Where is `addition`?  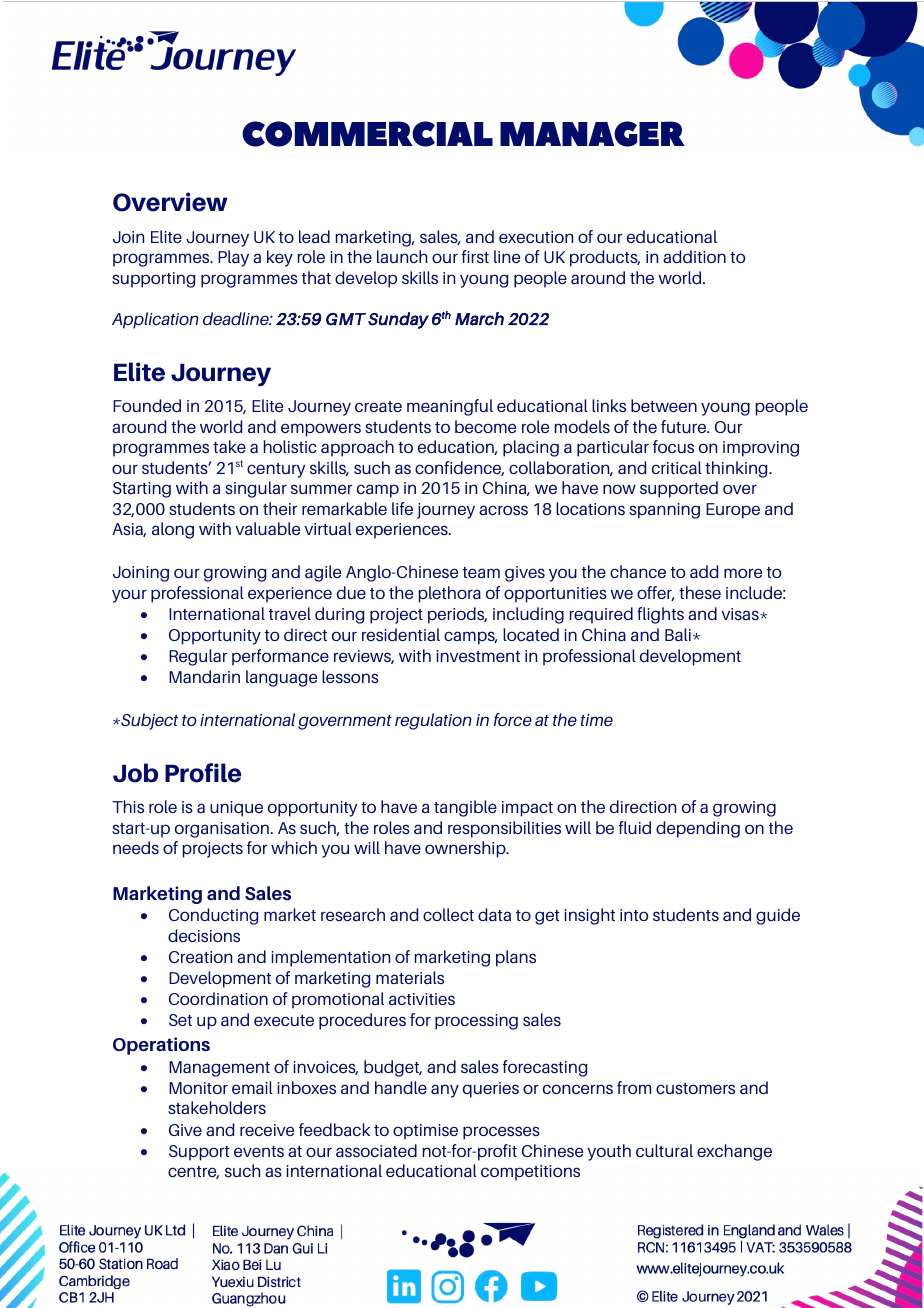
addition is located at coordinates (694, 256).
